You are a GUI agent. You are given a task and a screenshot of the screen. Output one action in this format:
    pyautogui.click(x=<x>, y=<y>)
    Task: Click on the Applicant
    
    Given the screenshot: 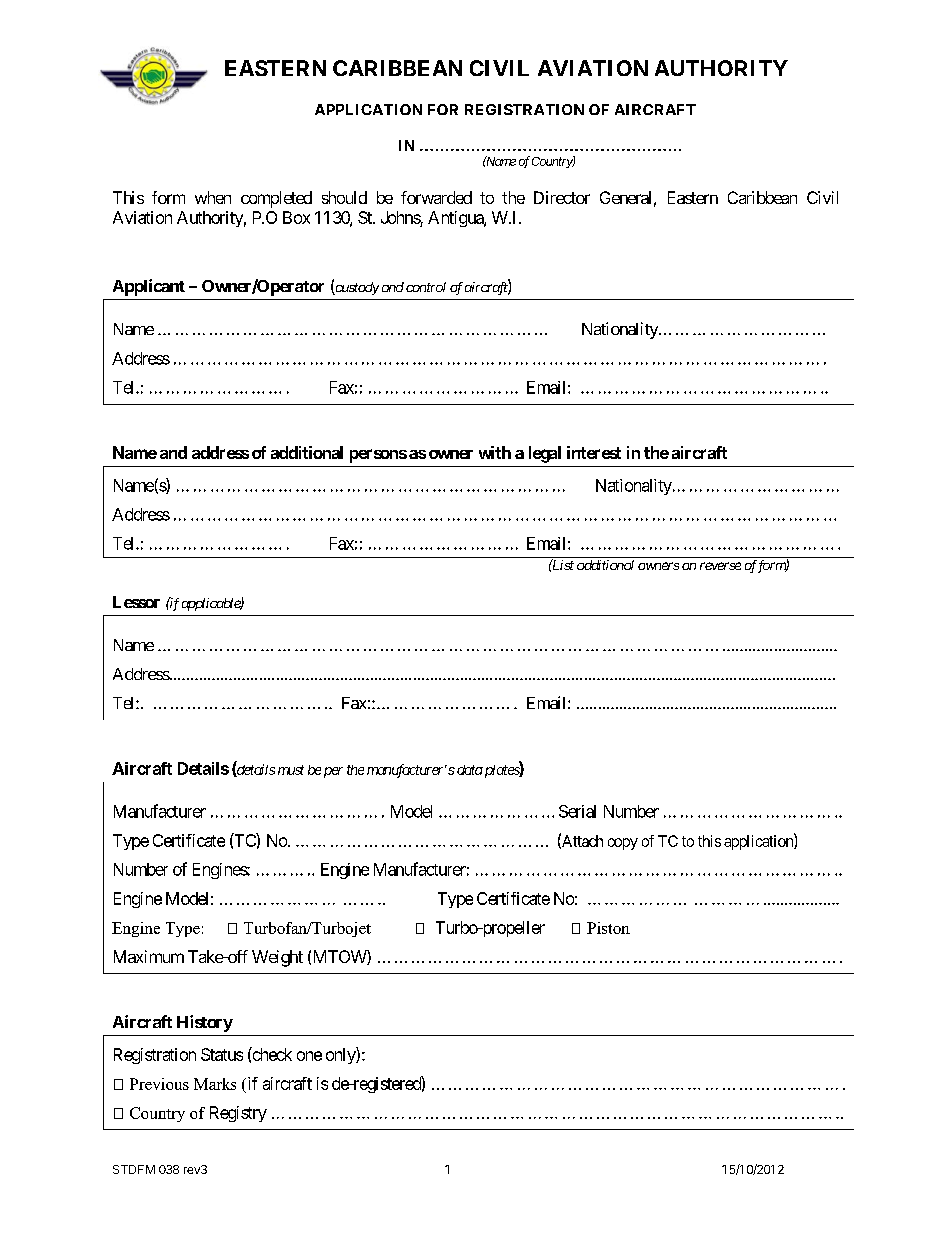 What is the action you would take?
    pyautogui.click(x=149, y=287)
